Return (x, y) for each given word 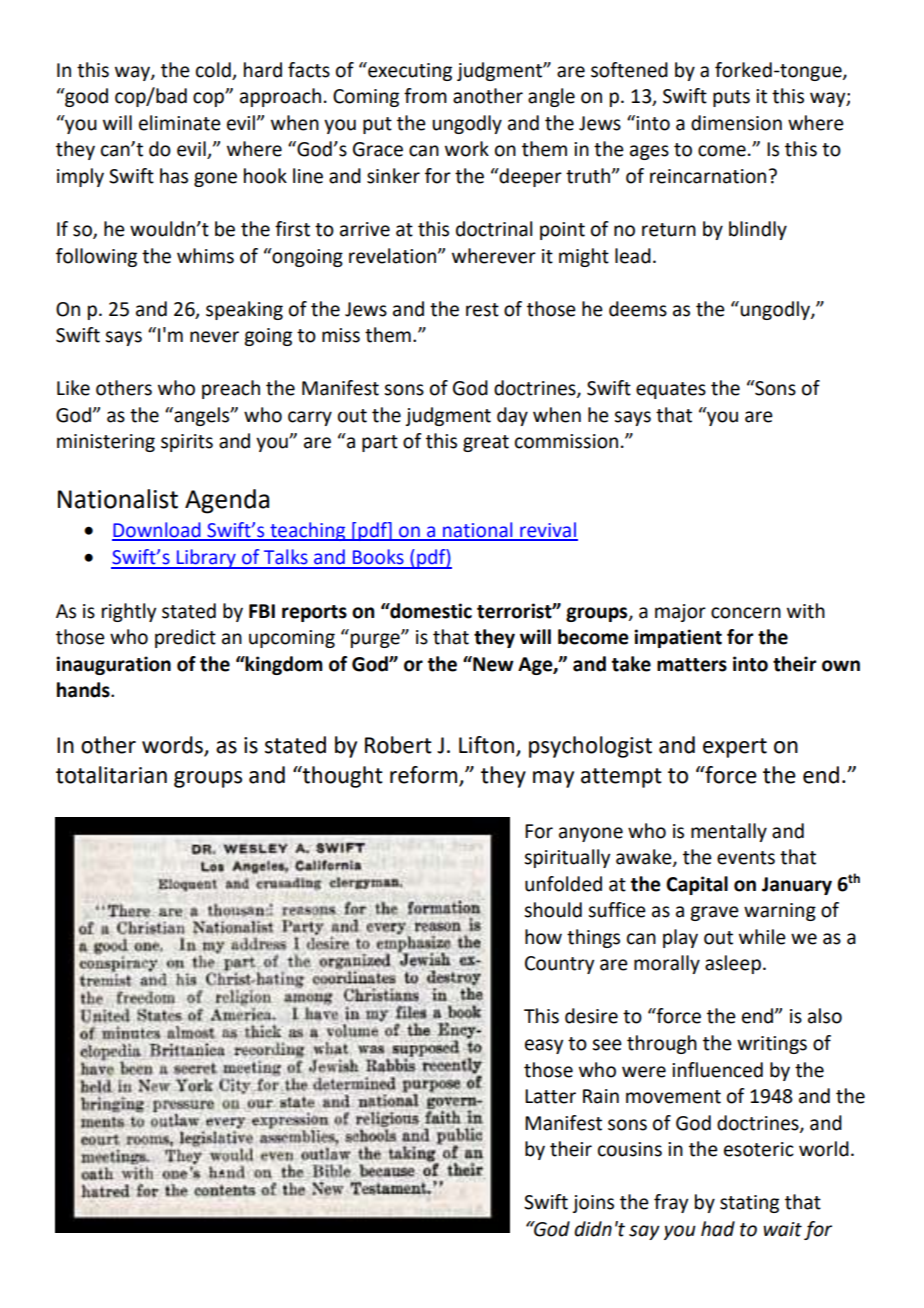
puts (731, 98)
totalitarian (111, 775)
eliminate (180, 123)
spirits (187, 443)
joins (593, 1204)
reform (425, 776)
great (486, 443)
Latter (550, 1096)
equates (671, 390)
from (425, 96)
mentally (729, 832)
